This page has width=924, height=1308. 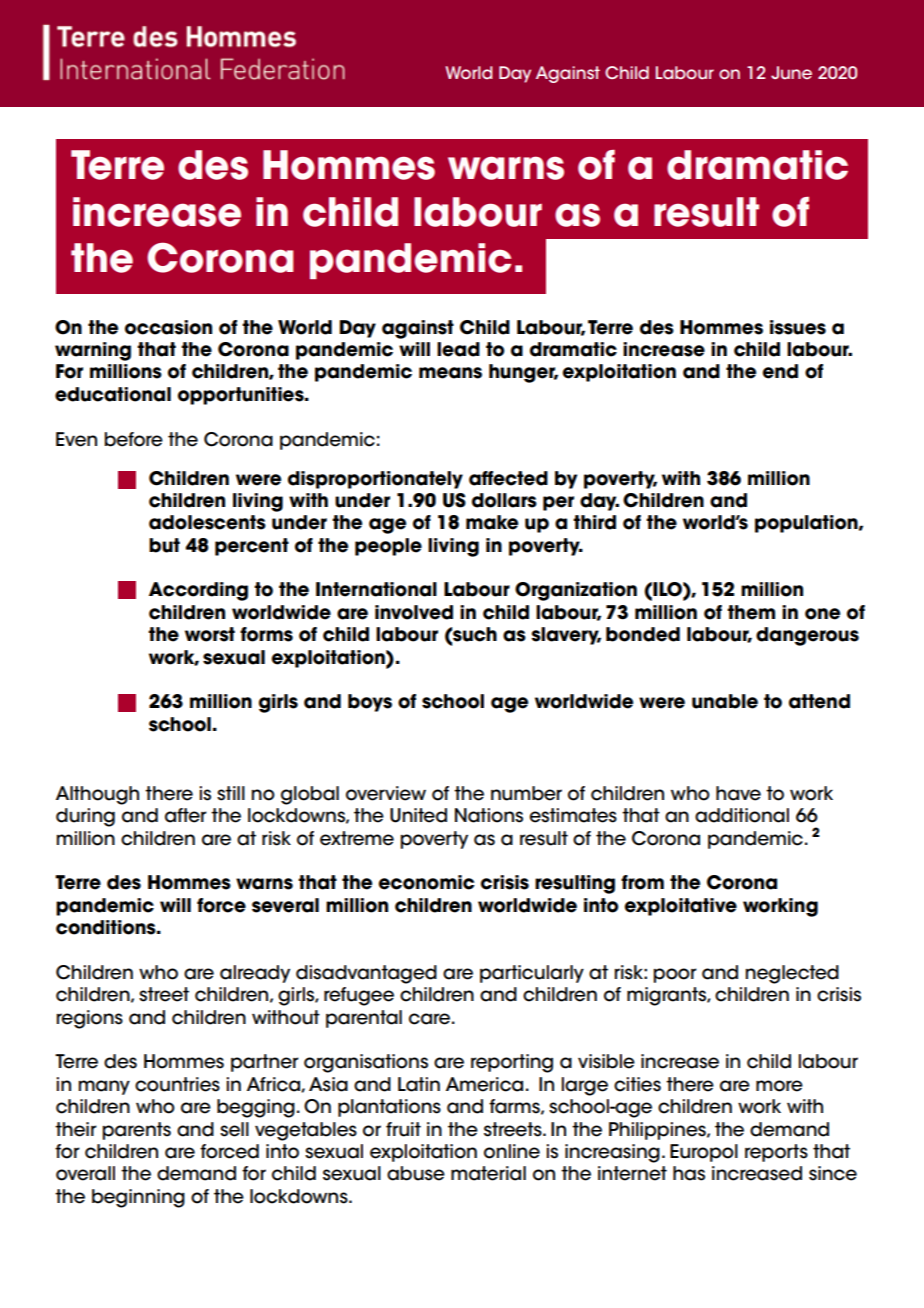 I want to click on reports, so click(x=776, y=1153).
